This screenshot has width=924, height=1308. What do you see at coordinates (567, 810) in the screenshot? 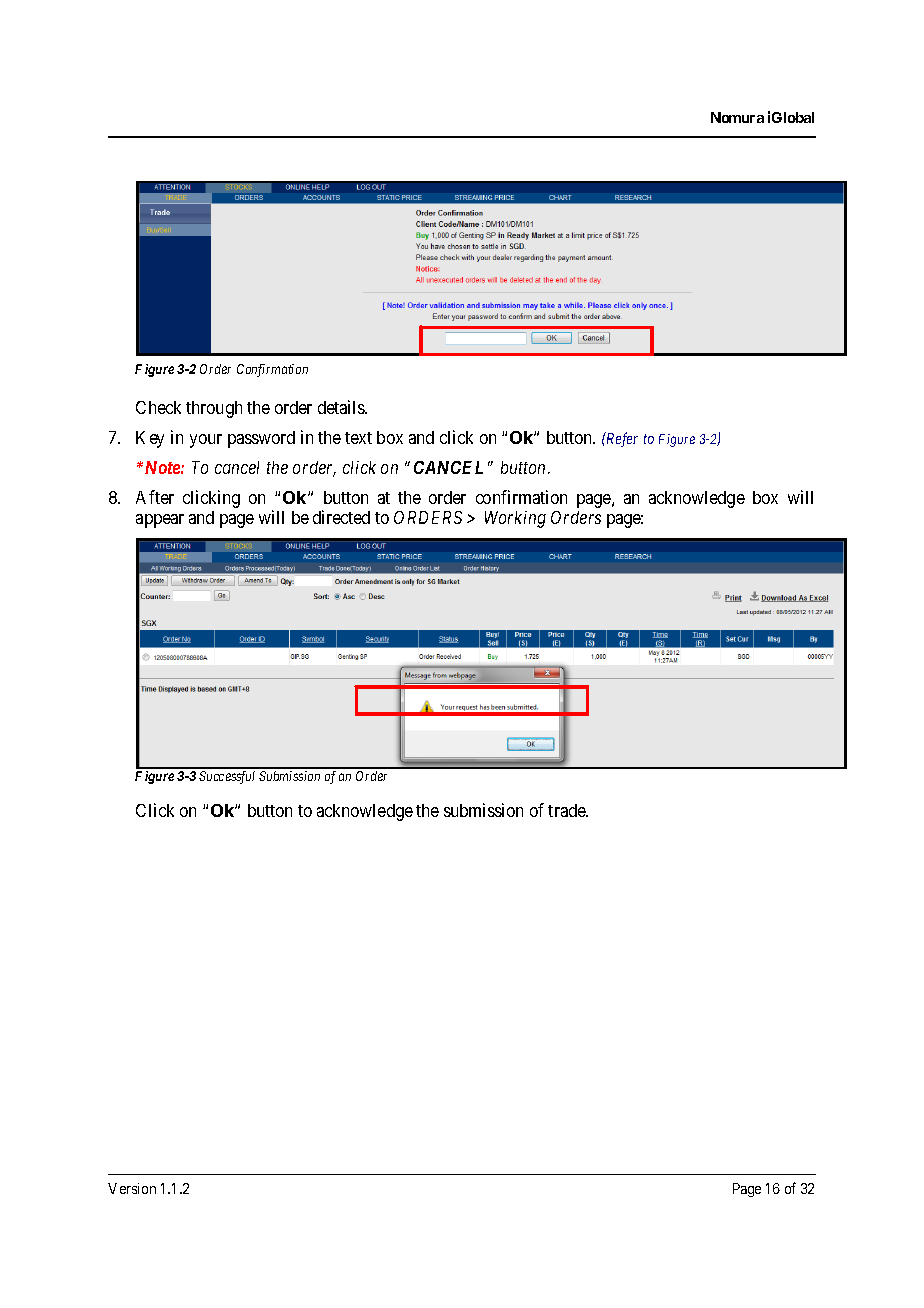
I see `trade` at bounding box center [567, 810].
